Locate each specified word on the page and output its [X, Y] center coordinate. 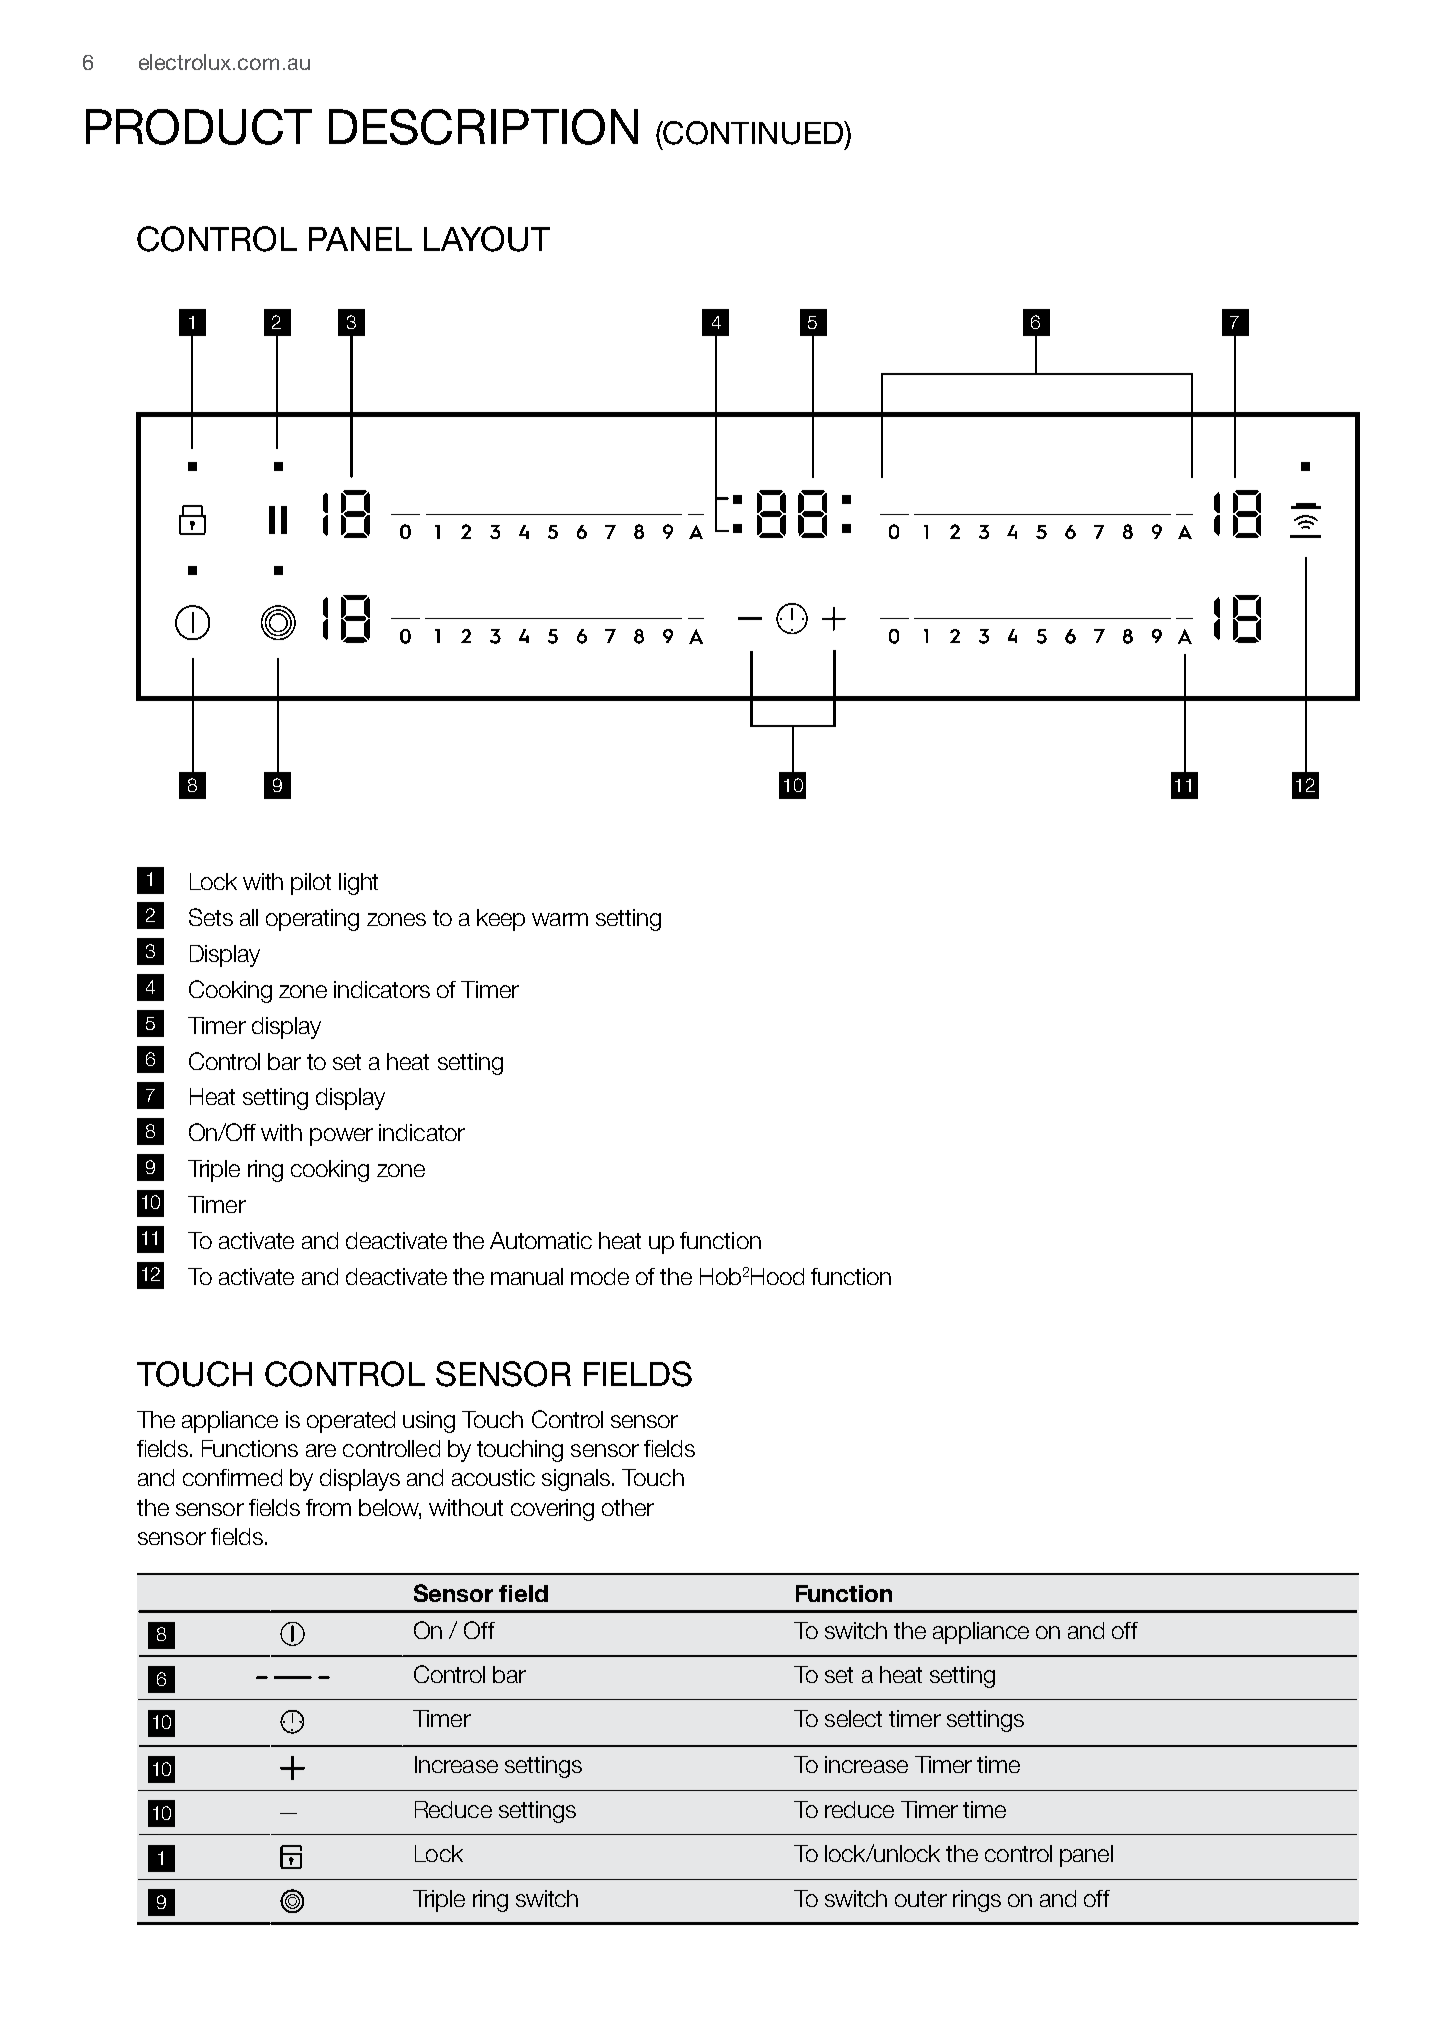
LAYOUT [487, 239]
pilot [311, 884]
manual [527, 1276]
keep [501, 920]
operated [351, 1422]
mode [600, 1276]
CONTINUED [754, 133]
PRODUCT [199, 127]
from [328, 1507]
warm [560, 919]
